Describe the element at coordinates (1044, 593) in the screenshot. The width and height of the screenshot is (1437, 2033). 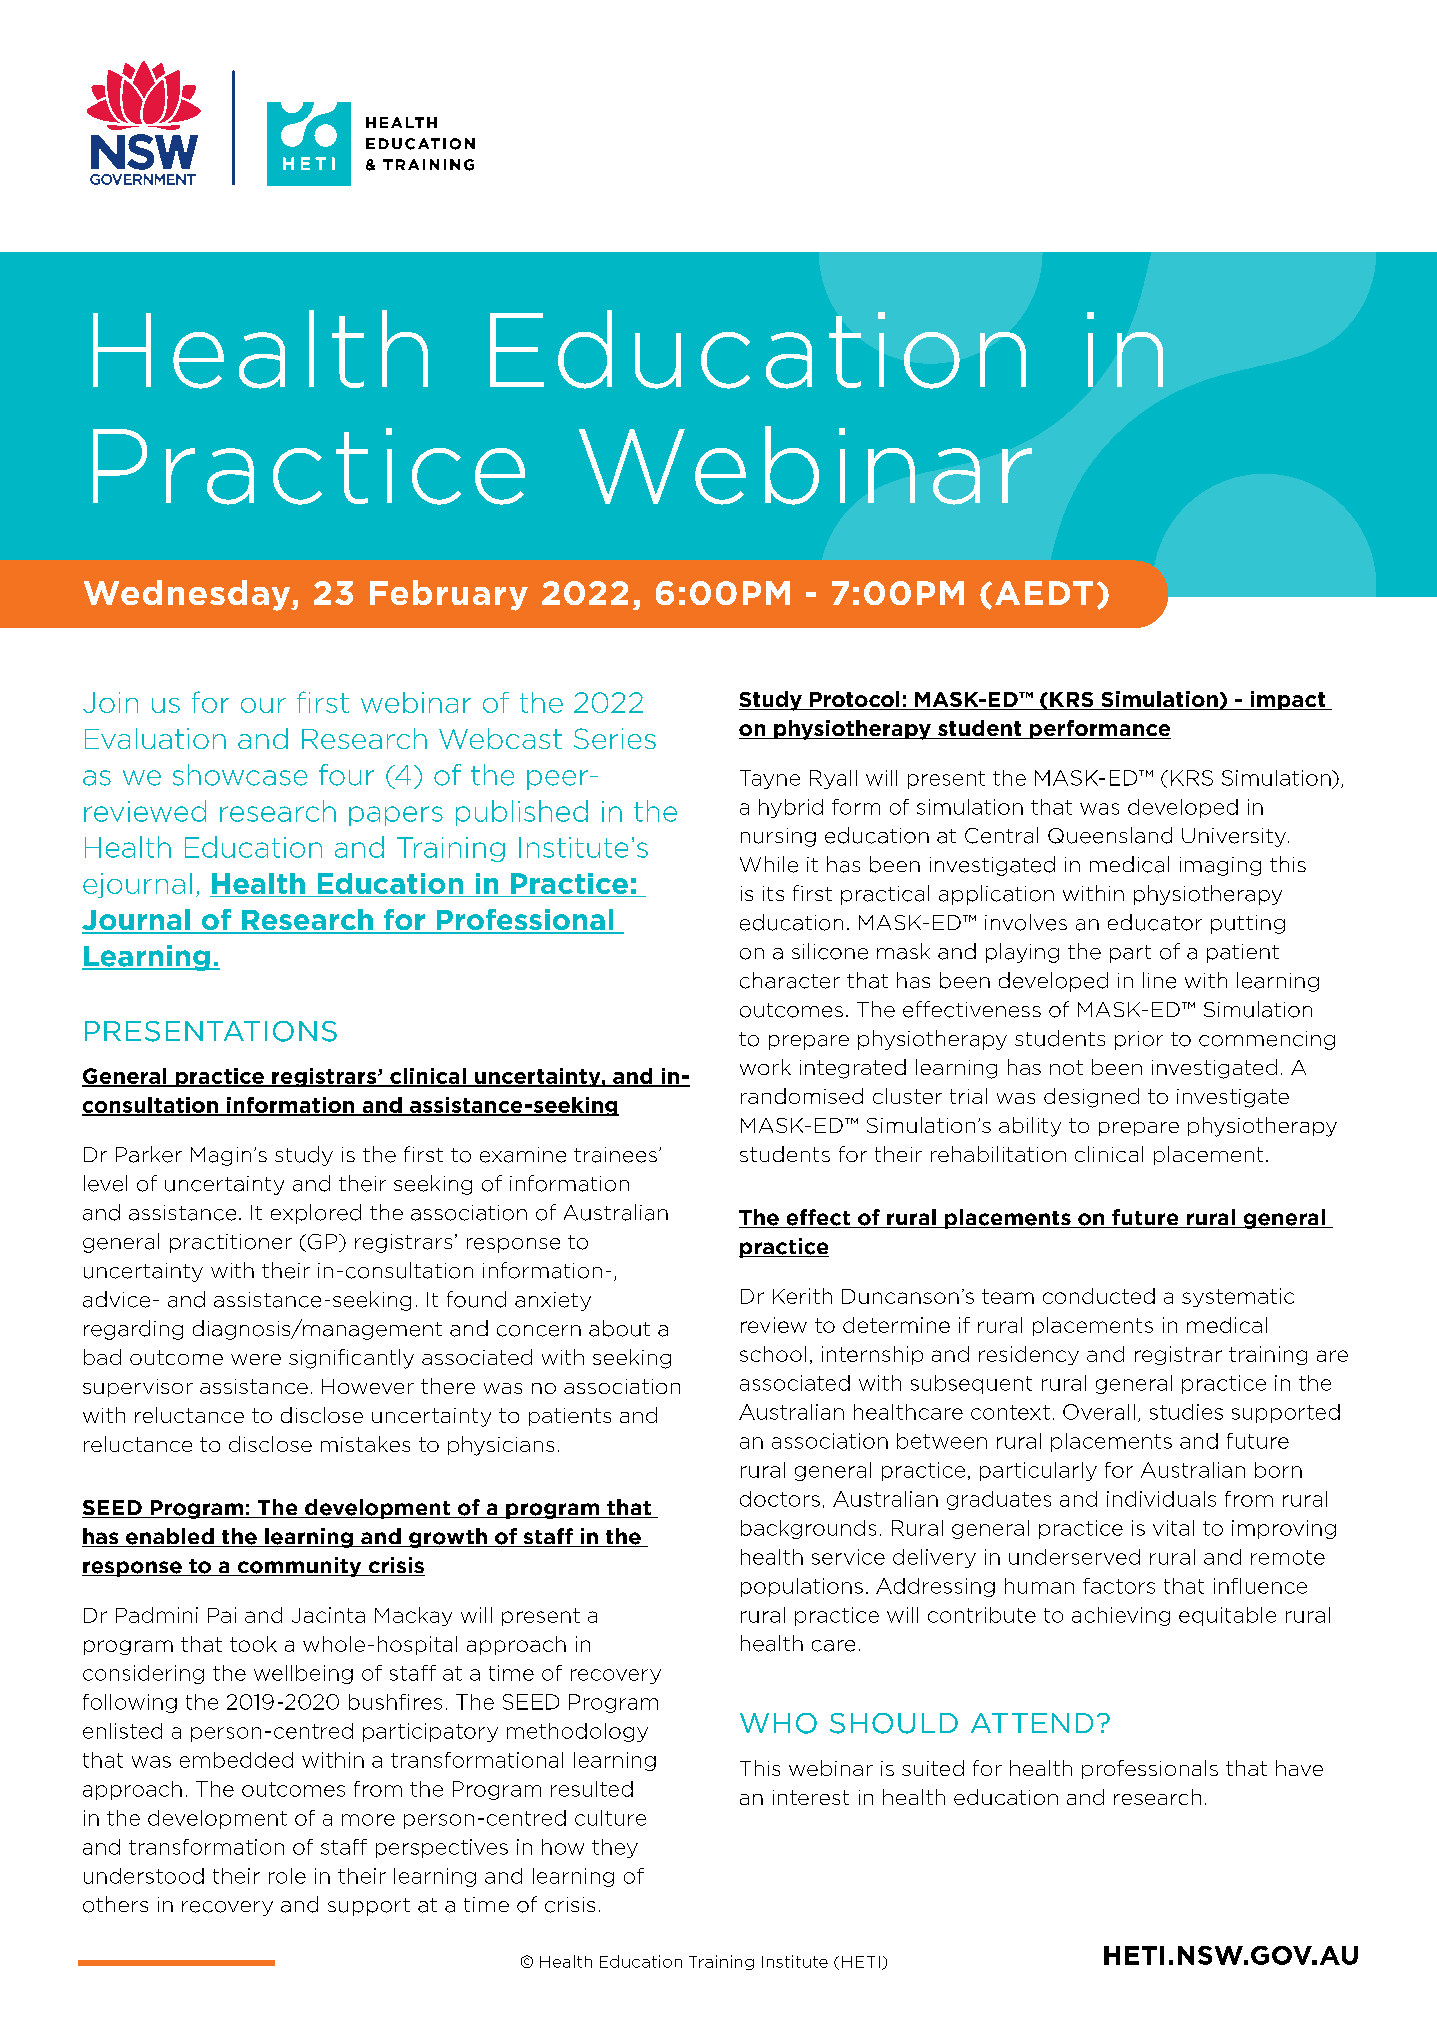
I see `AEDT` at that location.
